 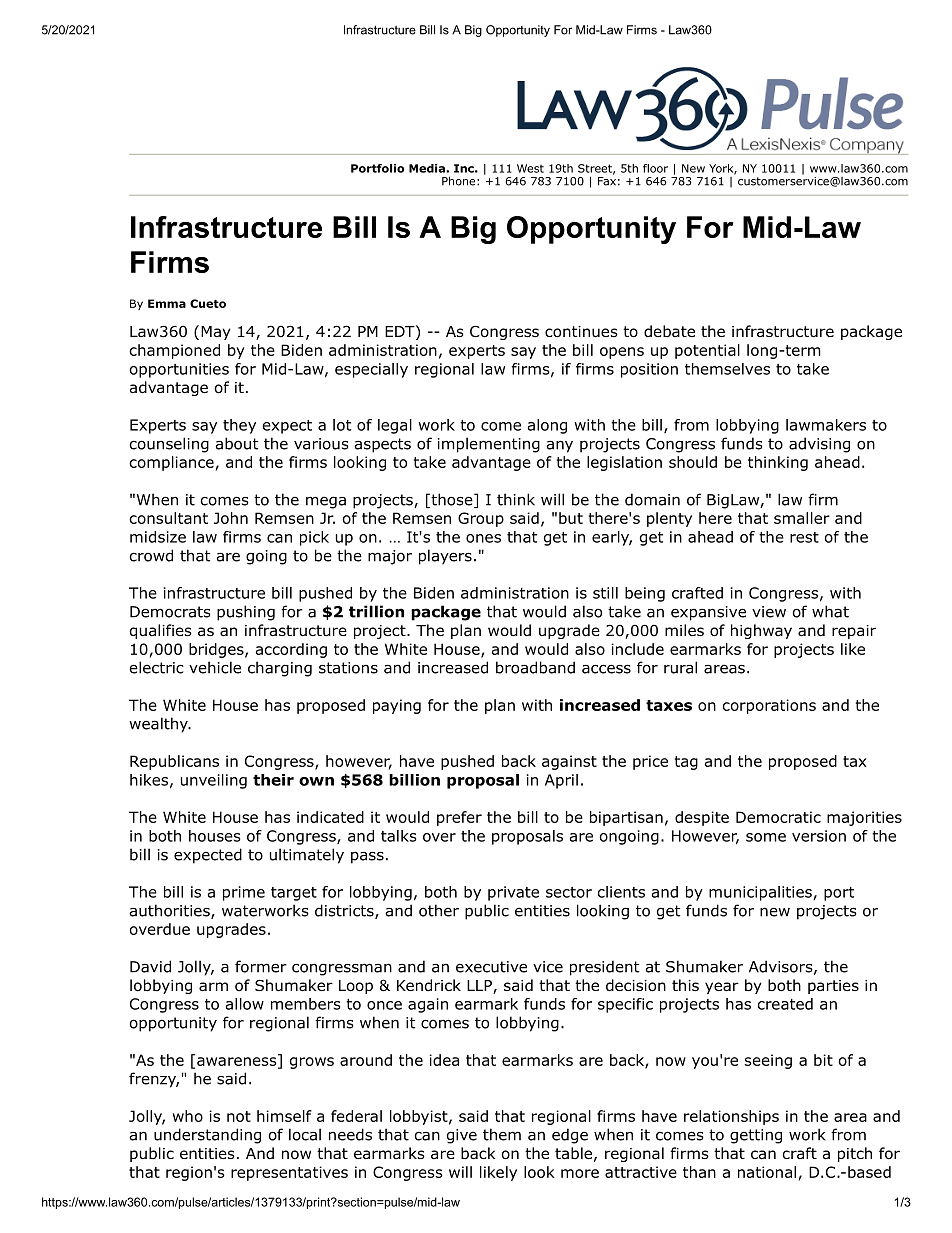 I want to click on unveiling, so click(x=214, y=781).
